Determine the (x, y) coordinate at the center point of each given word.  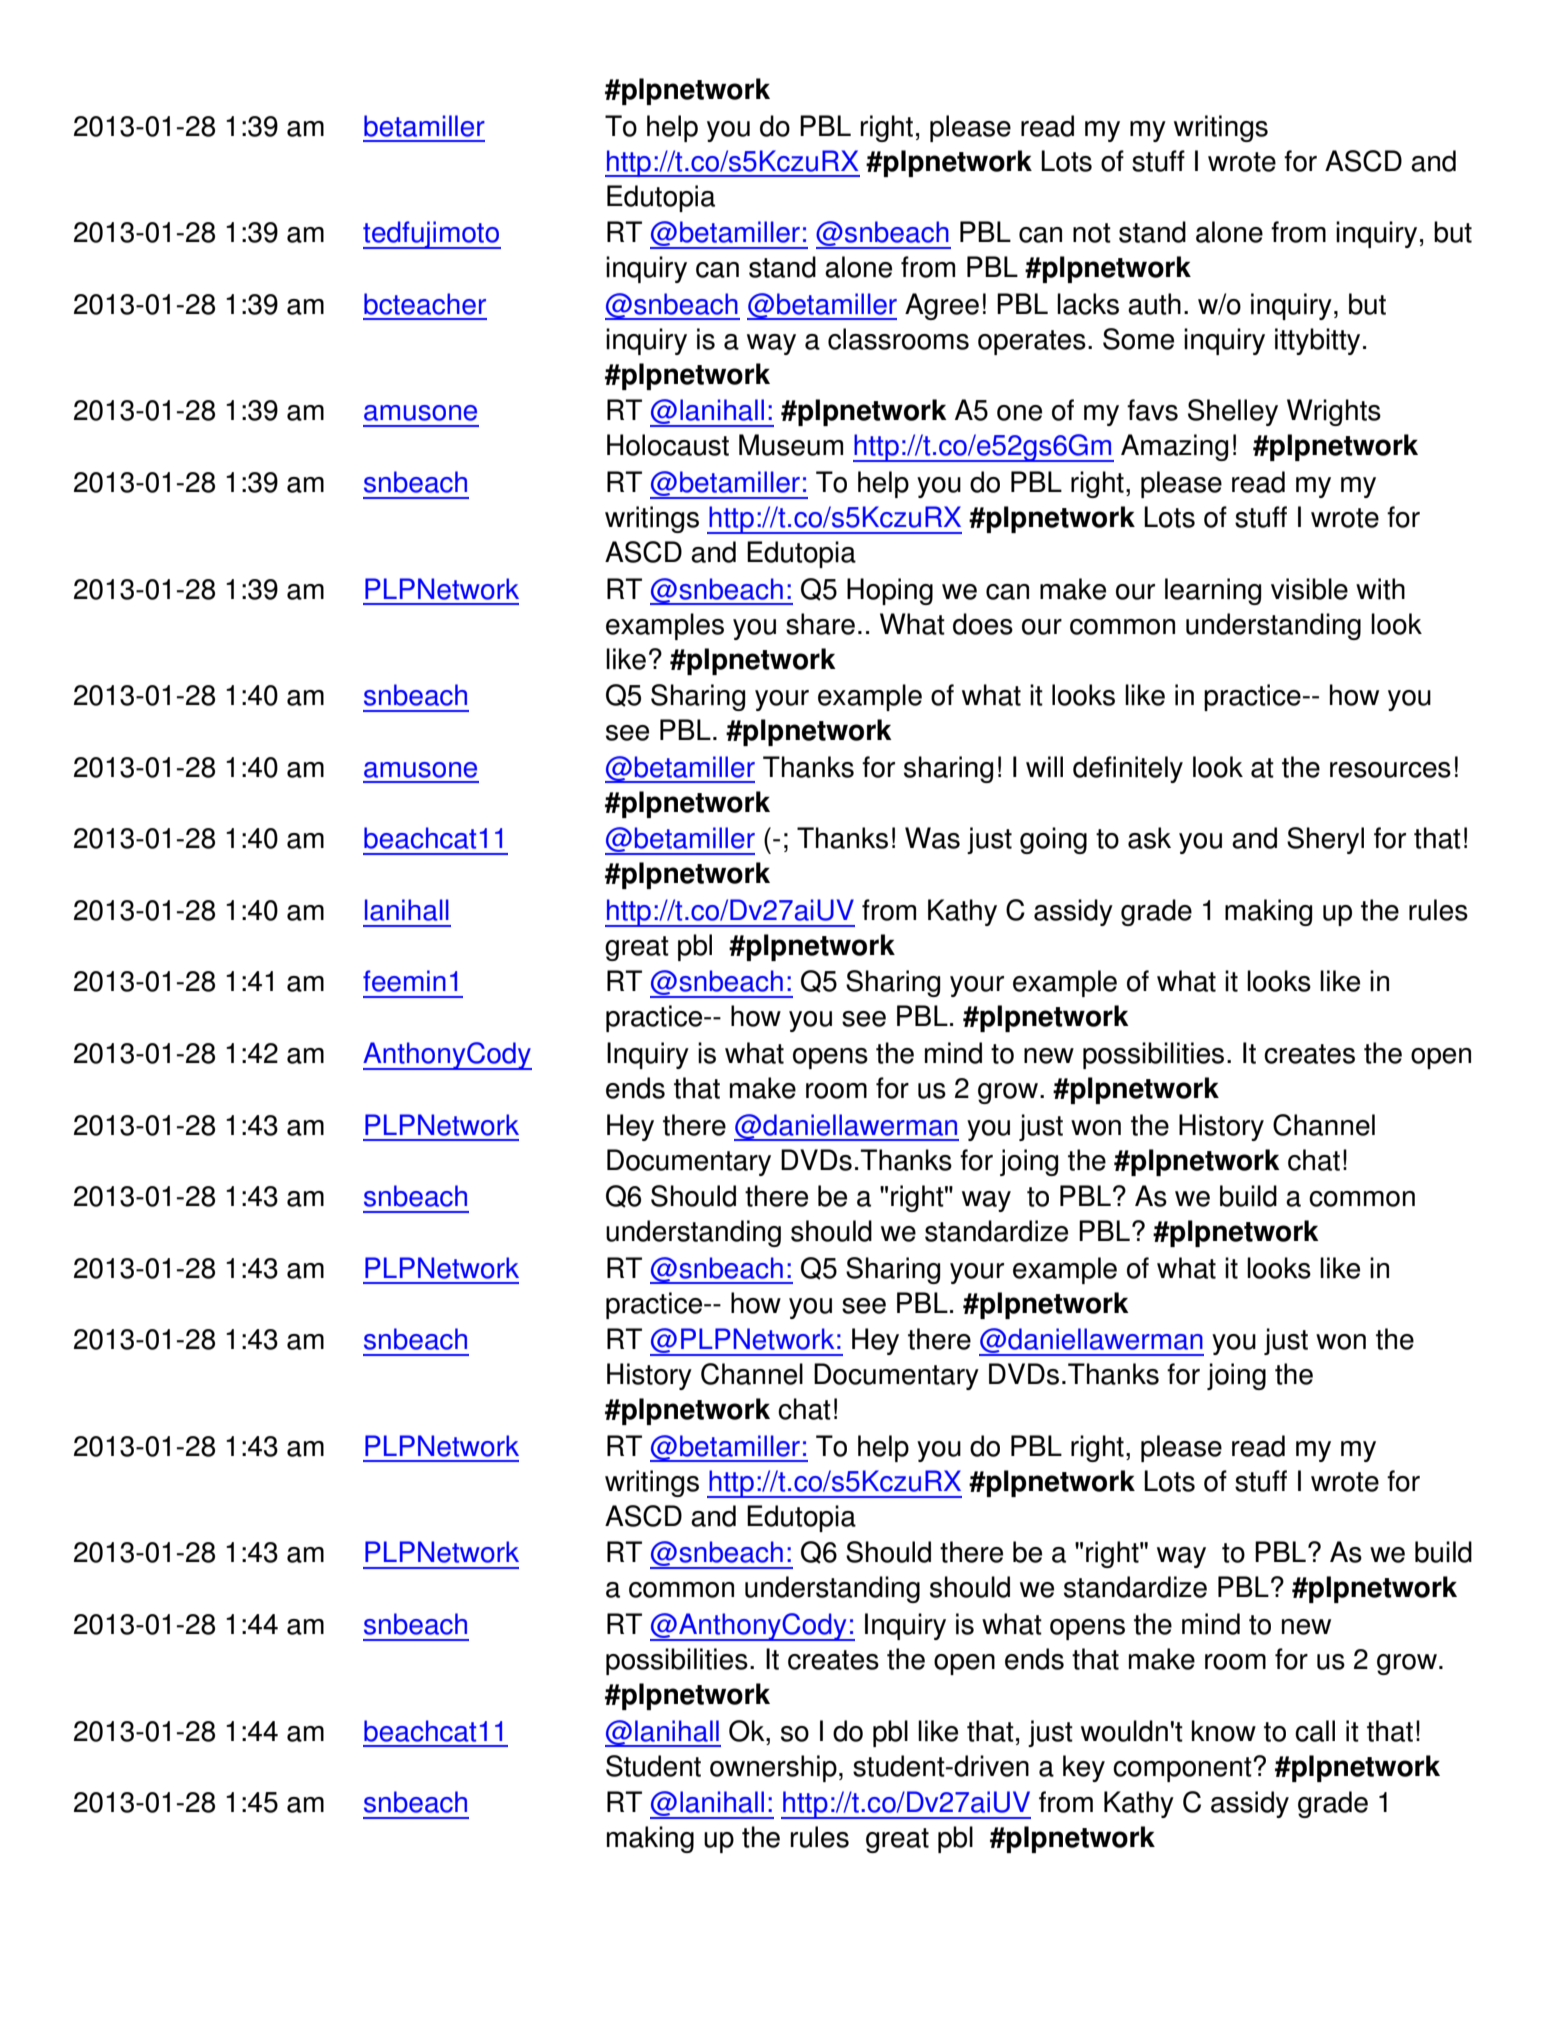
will (1044, 767)
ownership (773, 1768)
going (1053, 840)
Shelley (1233, 412)
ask (1149, 838)
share (820, 624)
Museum (791, 445)
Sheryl (1325, 840)
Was (932, 838)
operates (1032, 342)
